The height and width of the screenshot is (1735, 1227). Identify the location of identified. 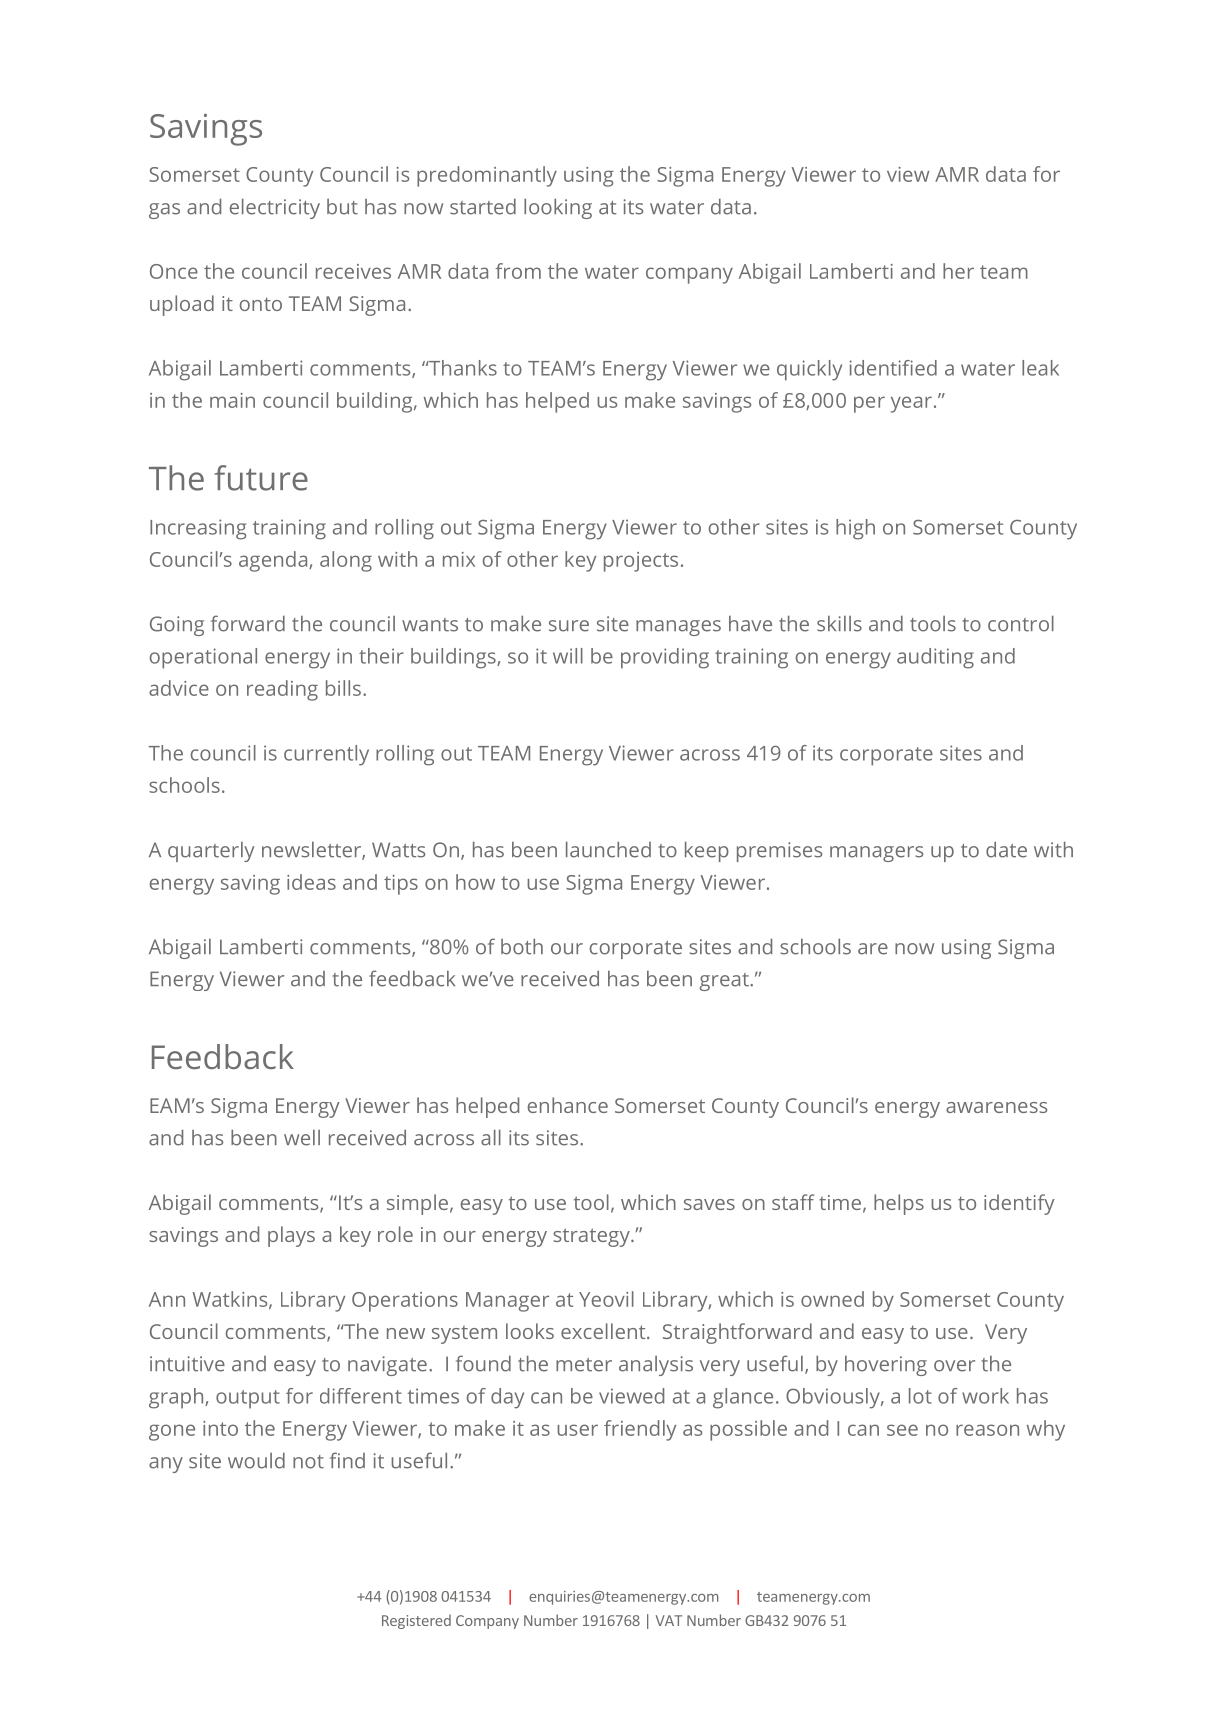
(893, 368).
